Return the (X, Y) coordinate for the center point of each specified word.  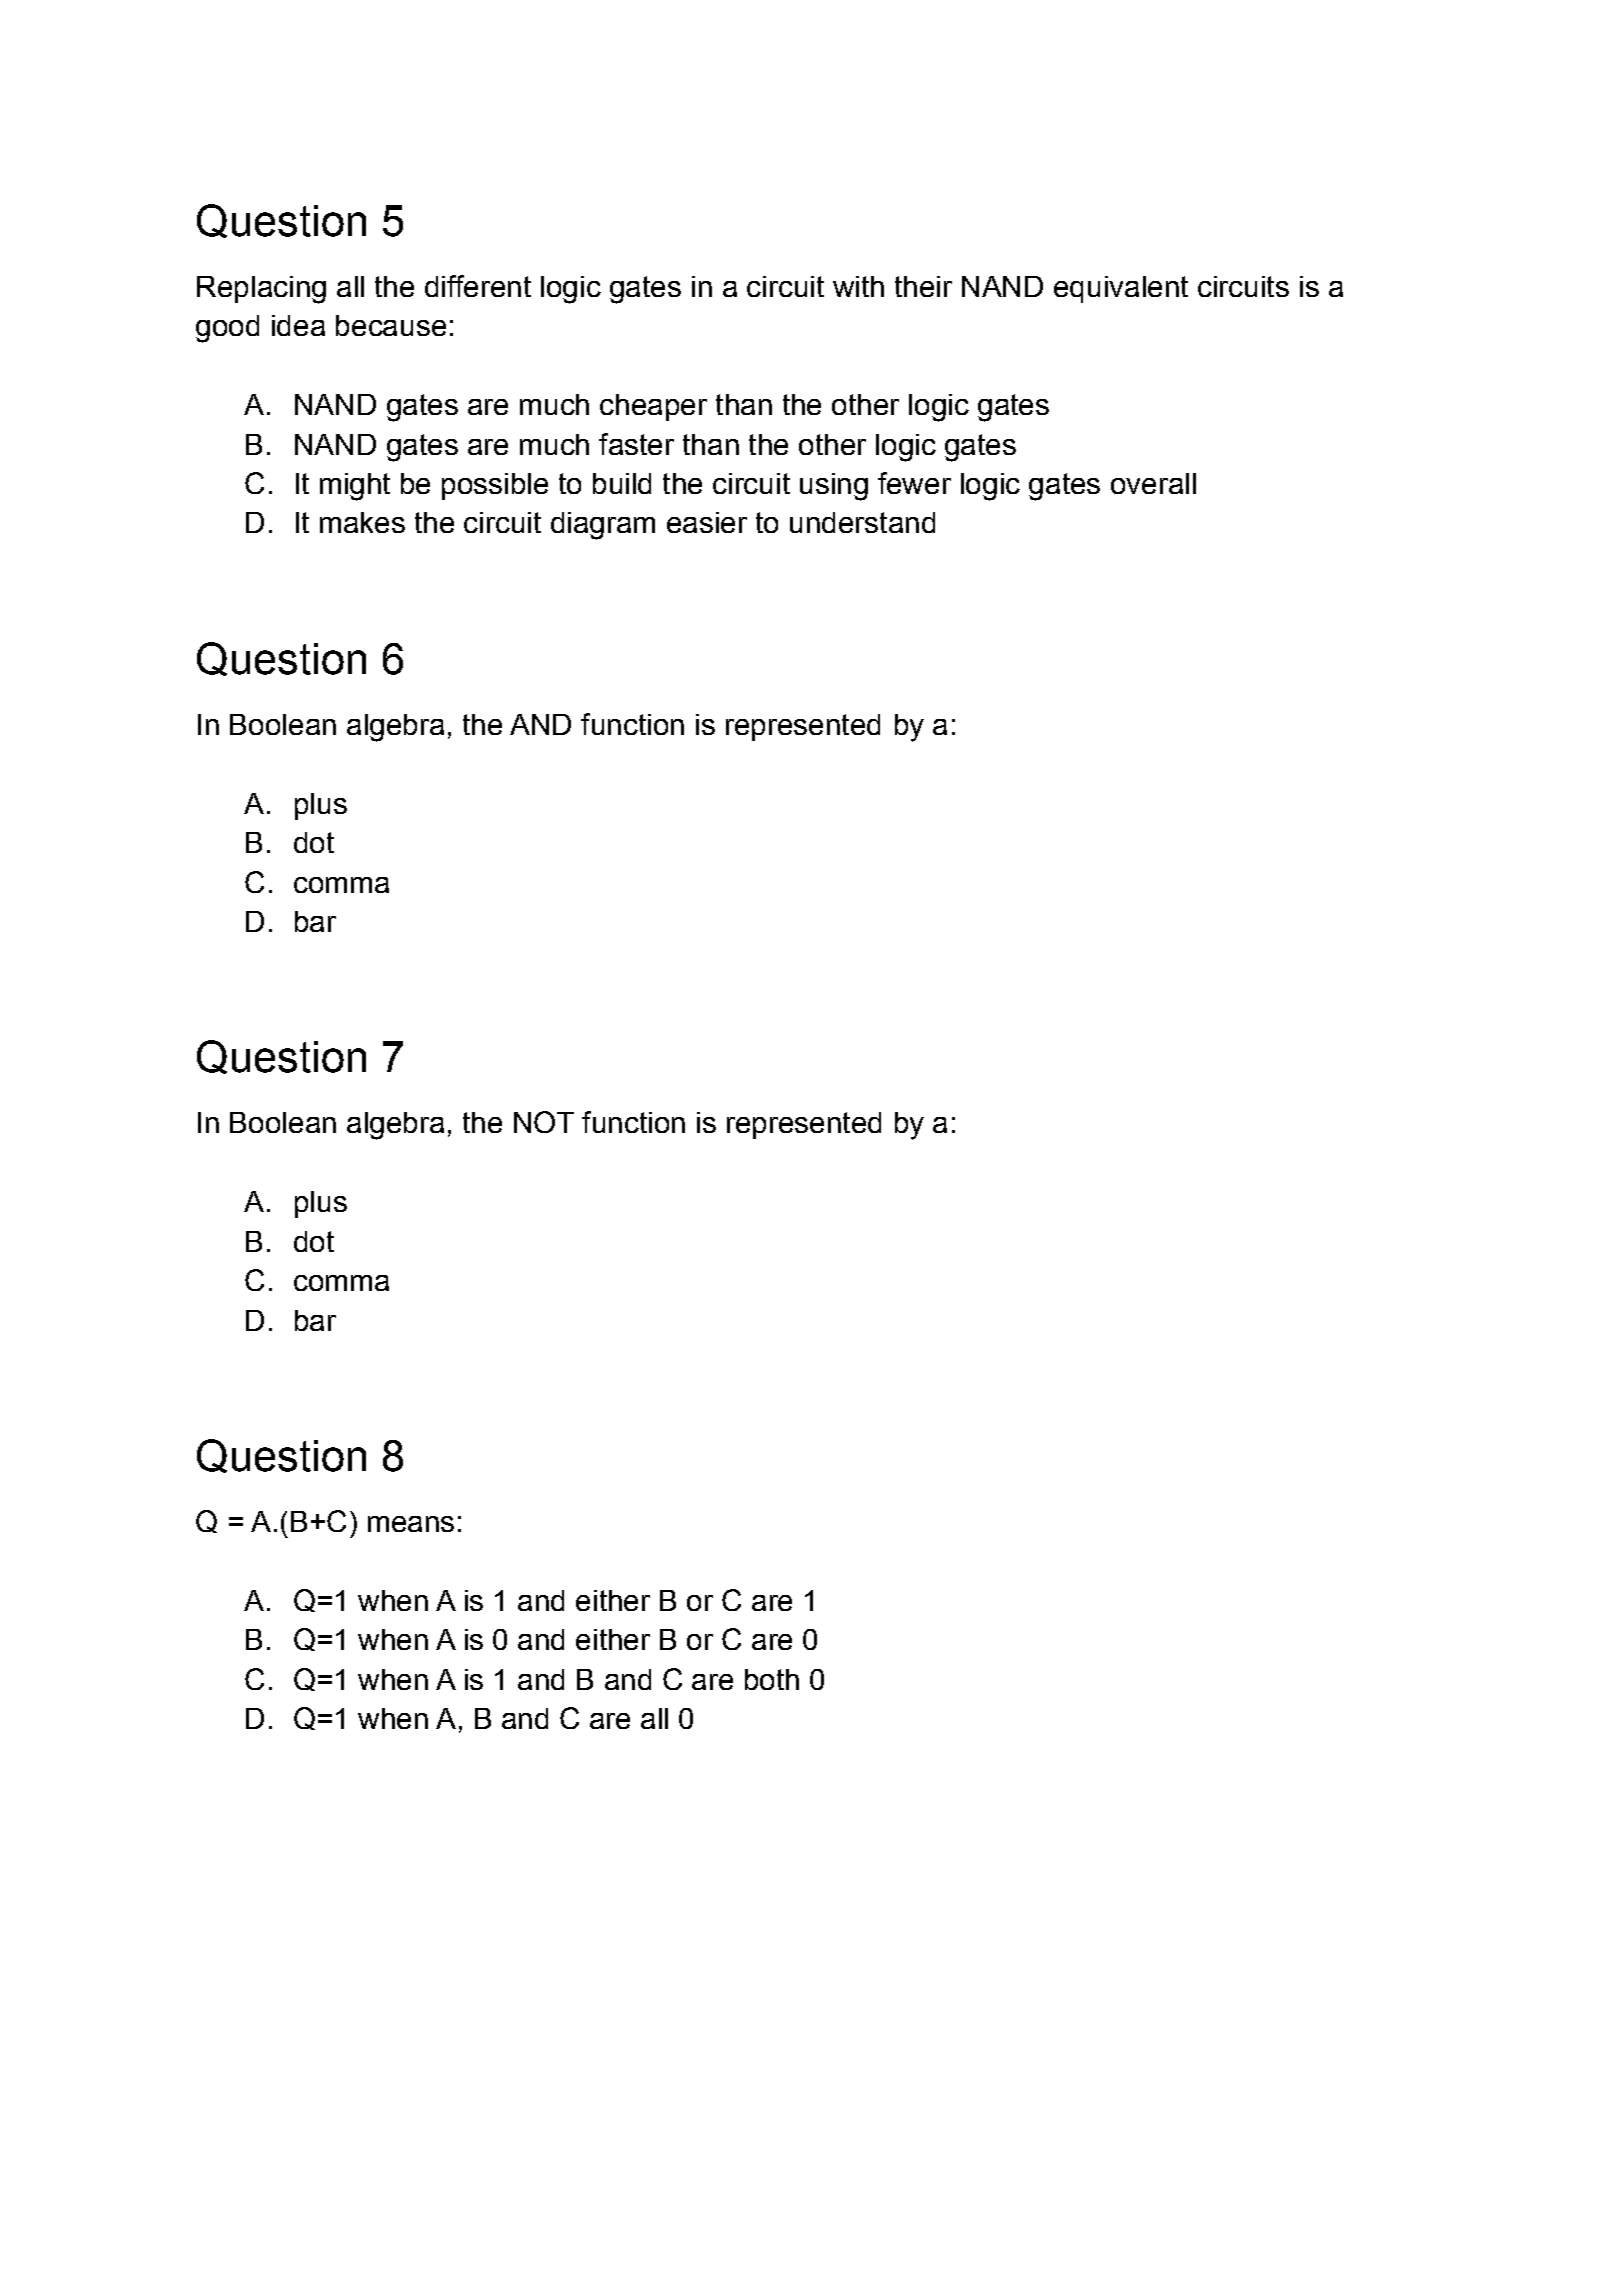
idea (298, 325)
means (411, 1524)
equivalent (1121, 289)
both (772, 1679)
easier (707, 522)
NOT (544, 1122)
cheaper (653, 407)
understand (862, 522)
